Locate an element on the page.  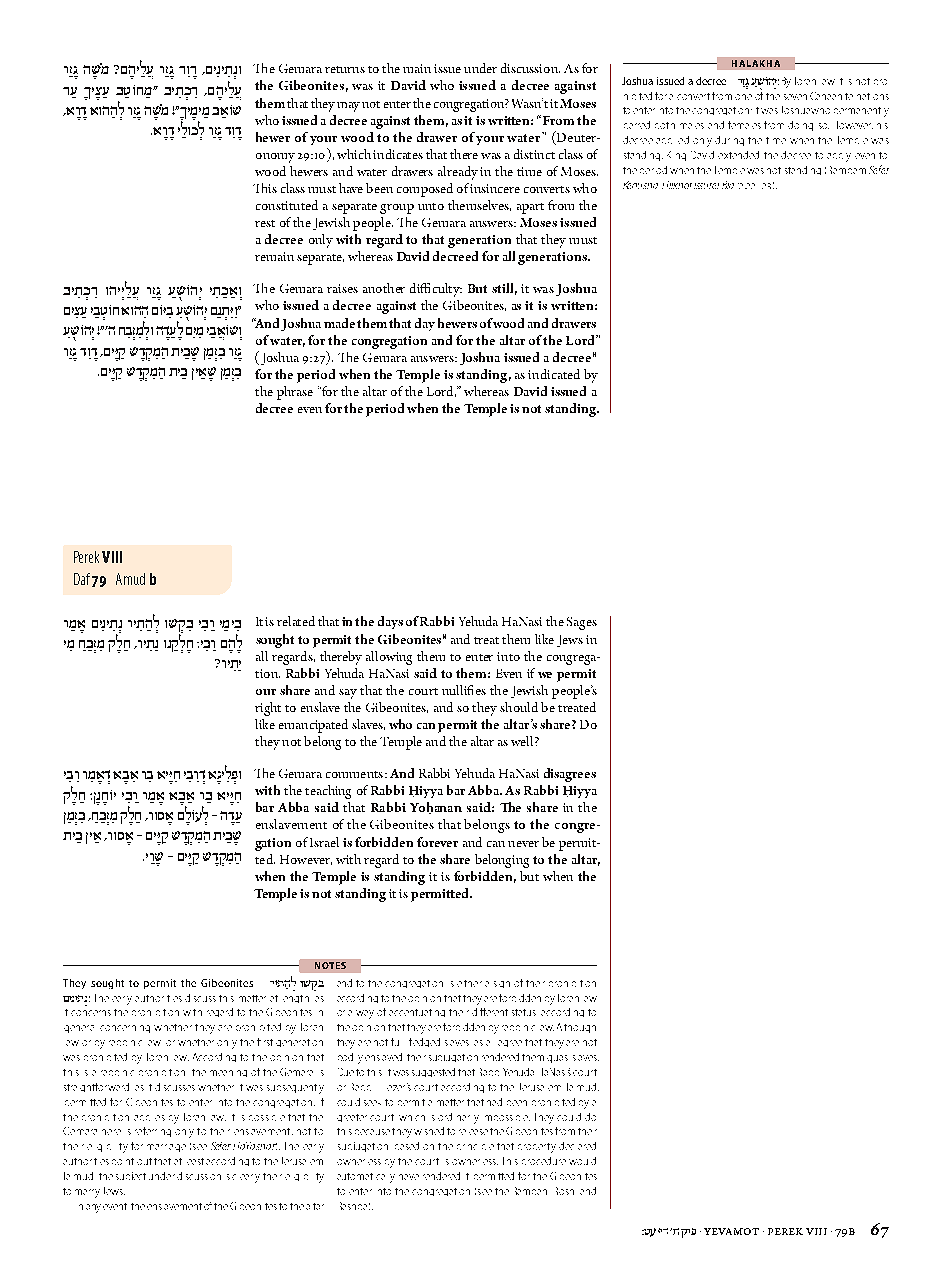
one is located at coordinates (743, 97).
